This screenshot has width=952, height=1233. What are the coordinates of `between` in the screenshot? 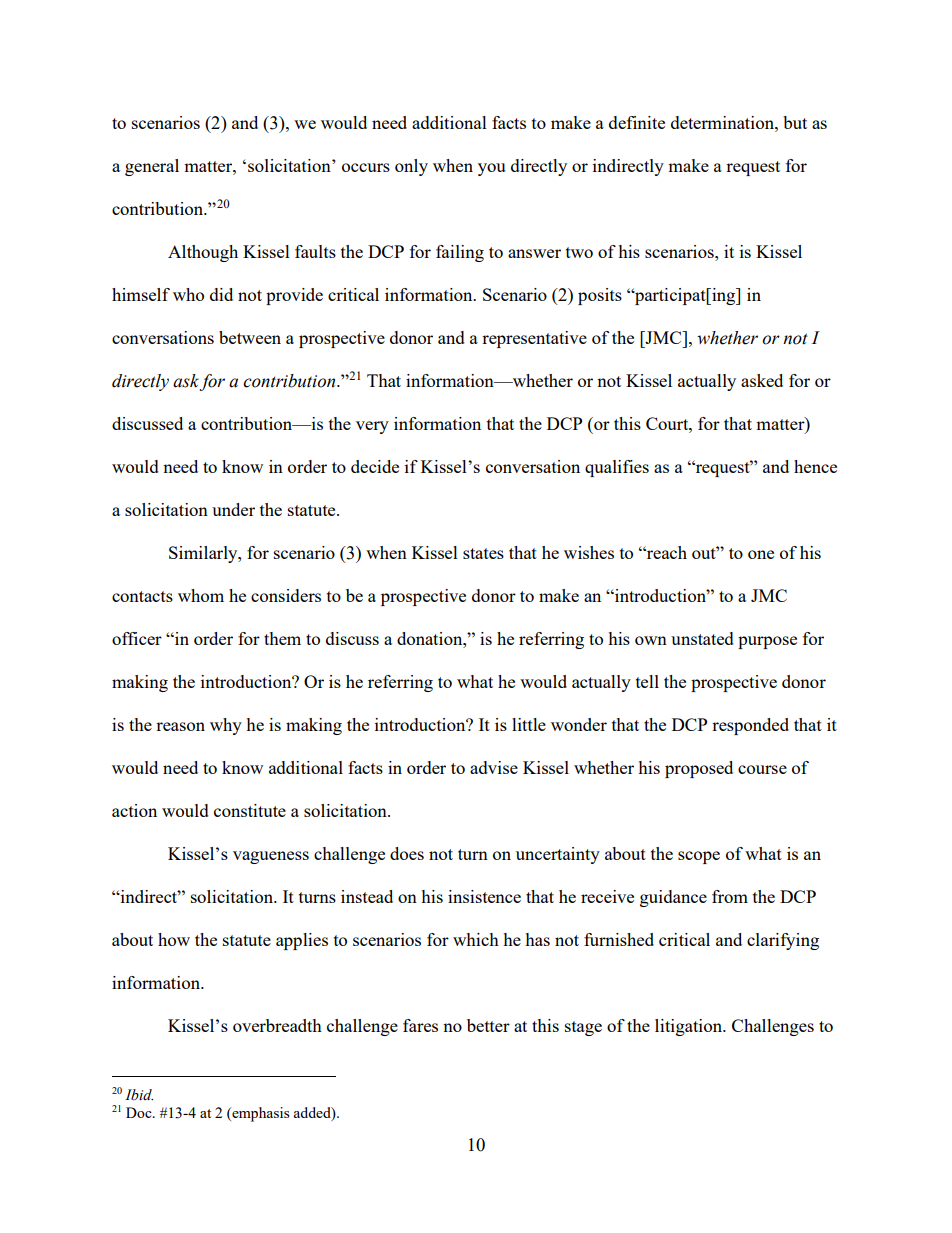 It's located at (250, 337).
